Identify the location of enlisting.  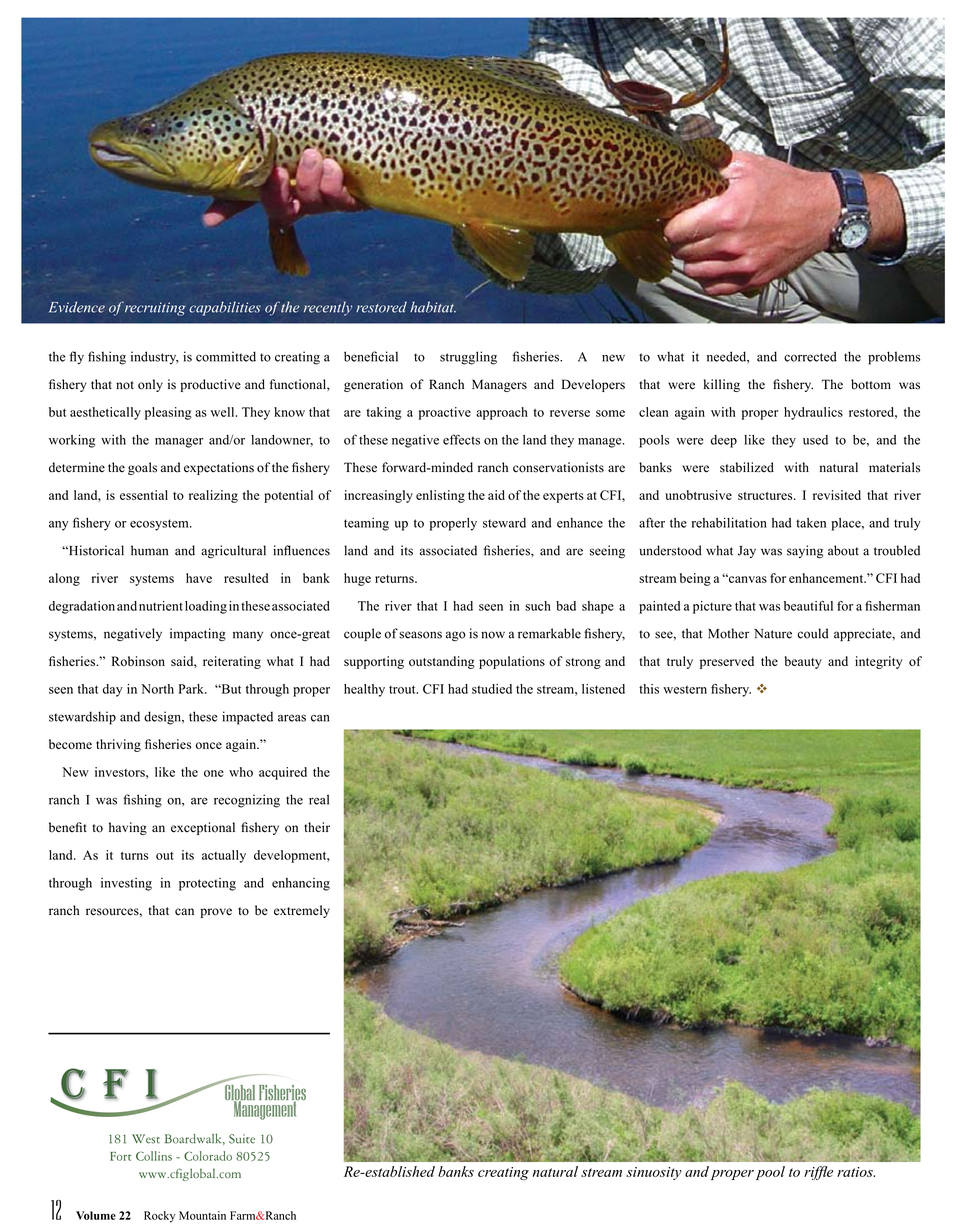
(440, 496).
